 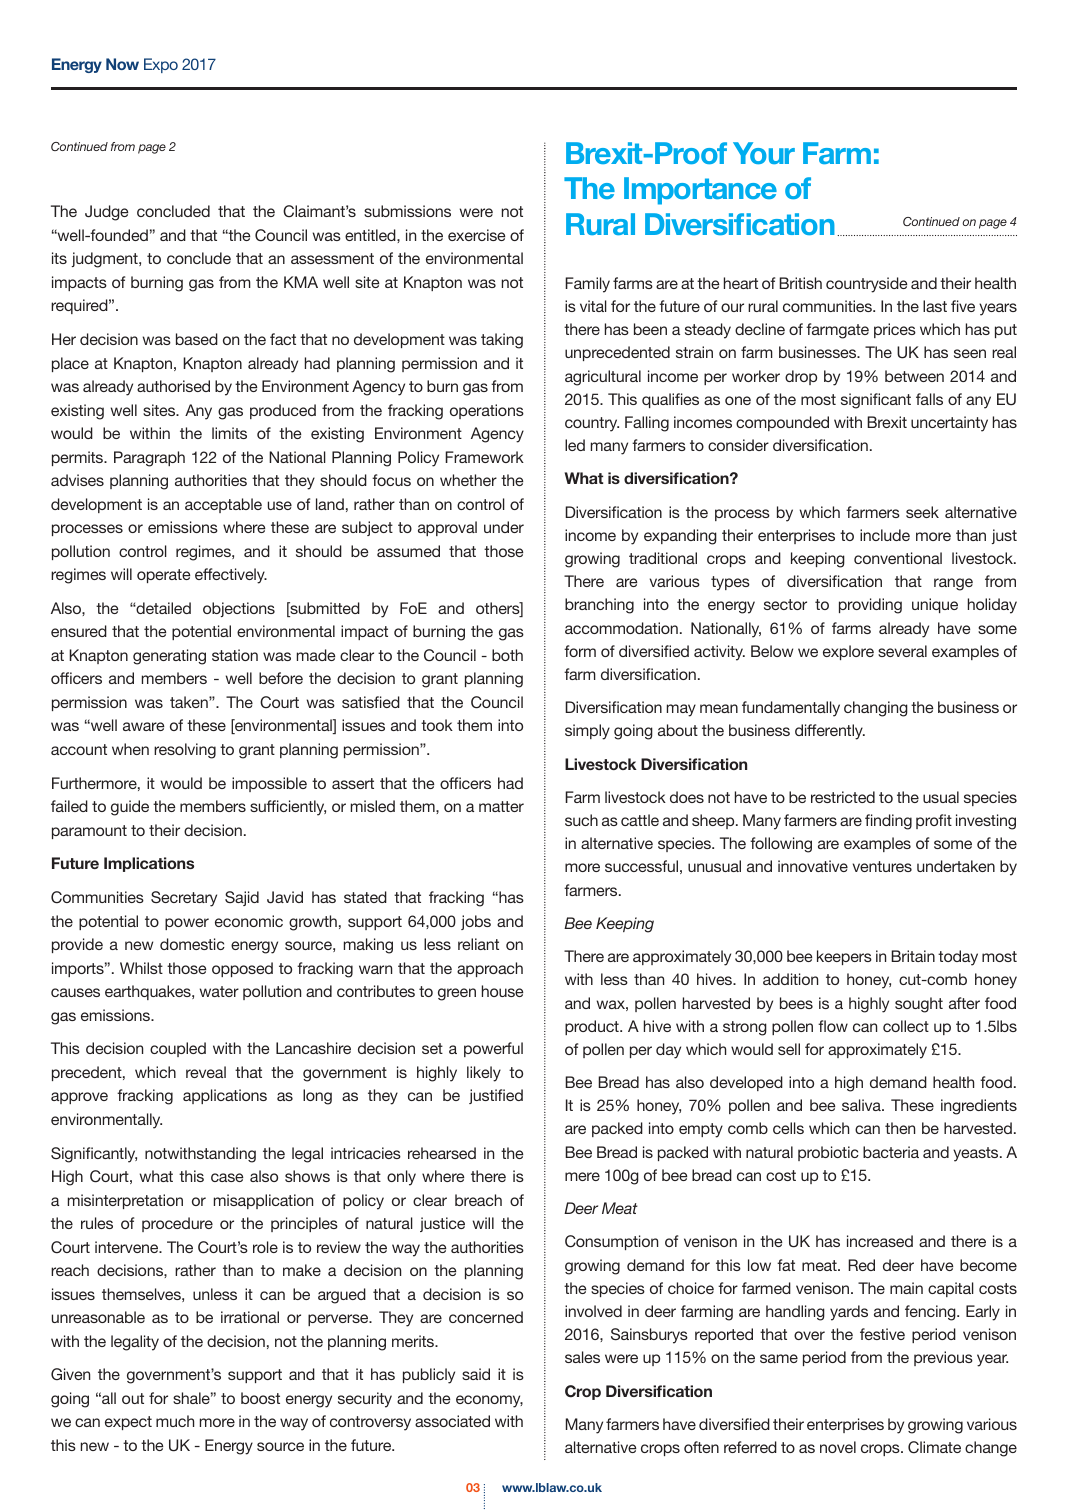 What do you see at coordinates (206, 1072) in the screenshot?
I see `reveal` at bounding box center [206, 1072].
